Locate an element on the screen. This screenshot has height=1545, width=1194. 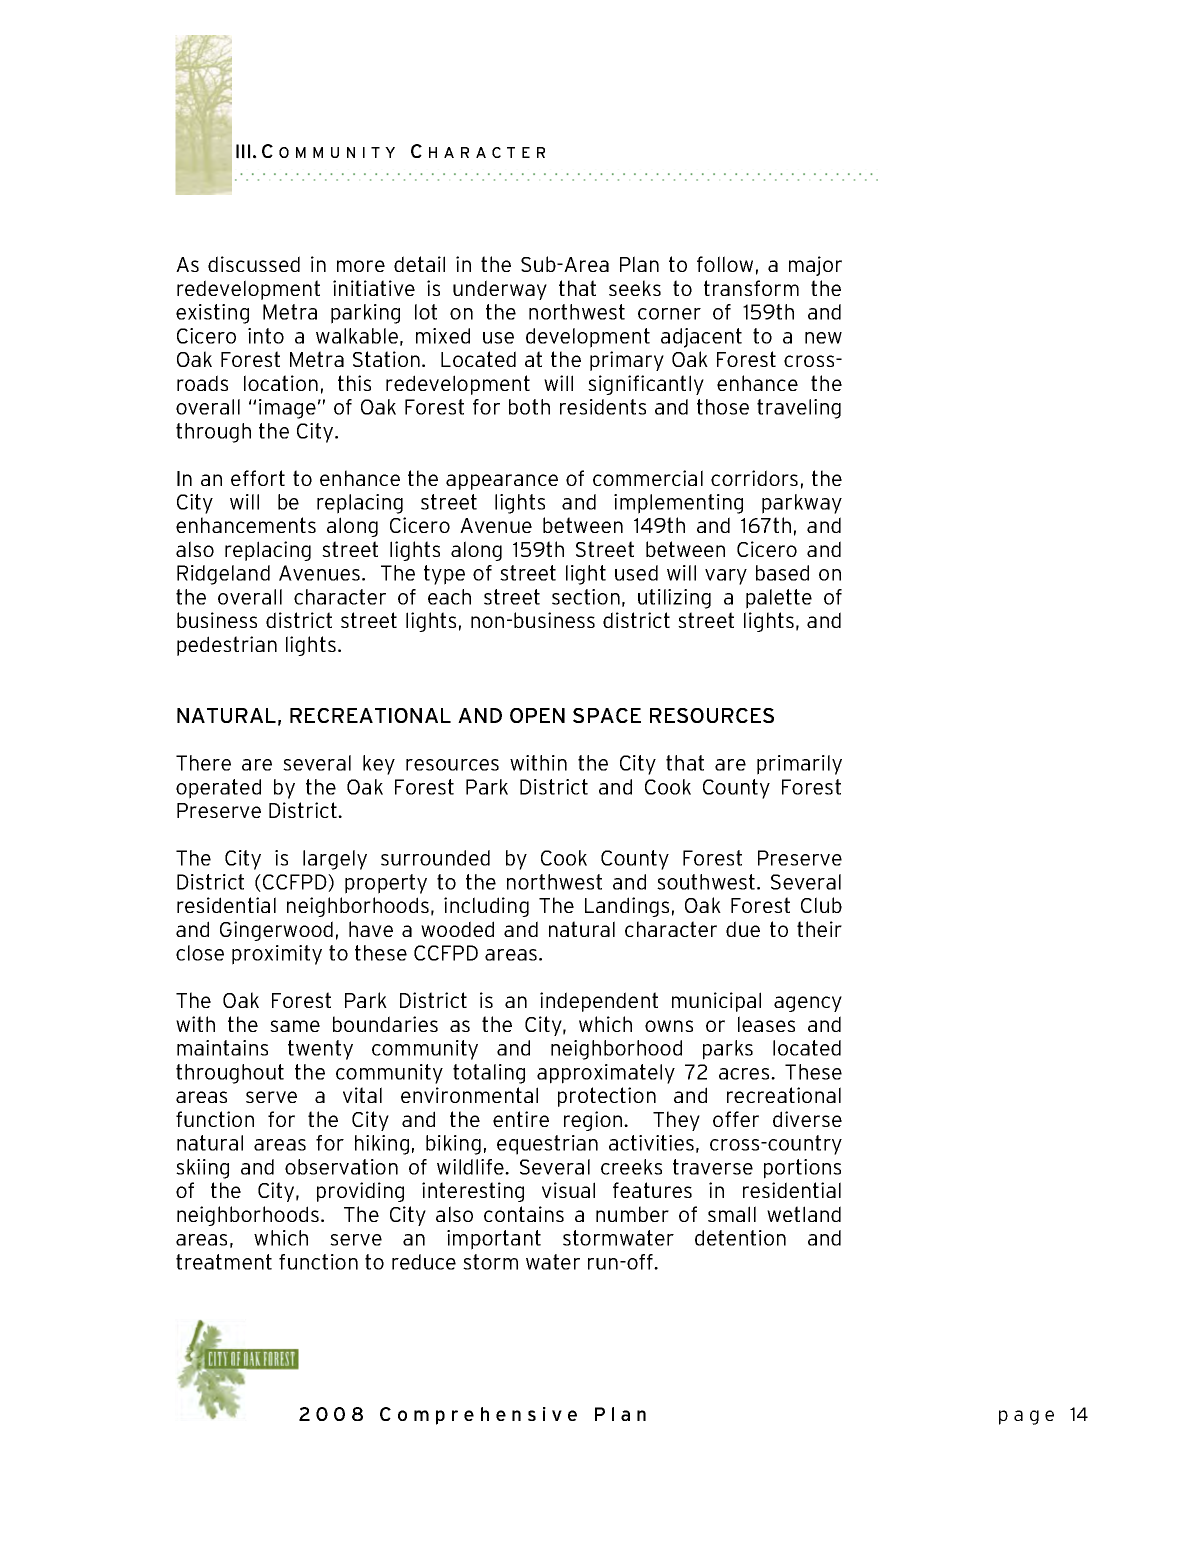
entire is located at coordinates (521, 1119).
